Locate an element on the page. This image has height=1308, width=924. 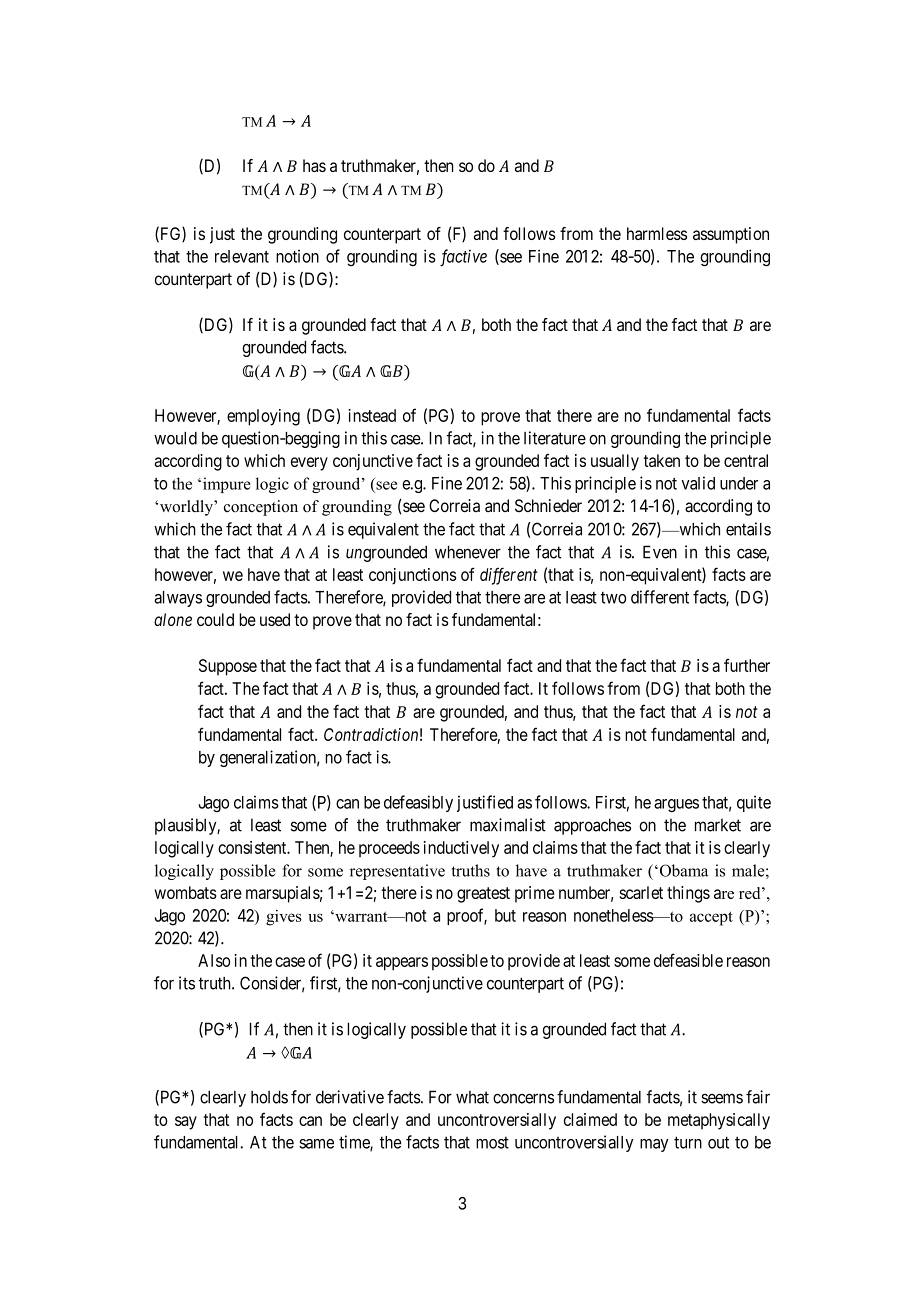
conjunctions is located at coordinates (412, 576).
